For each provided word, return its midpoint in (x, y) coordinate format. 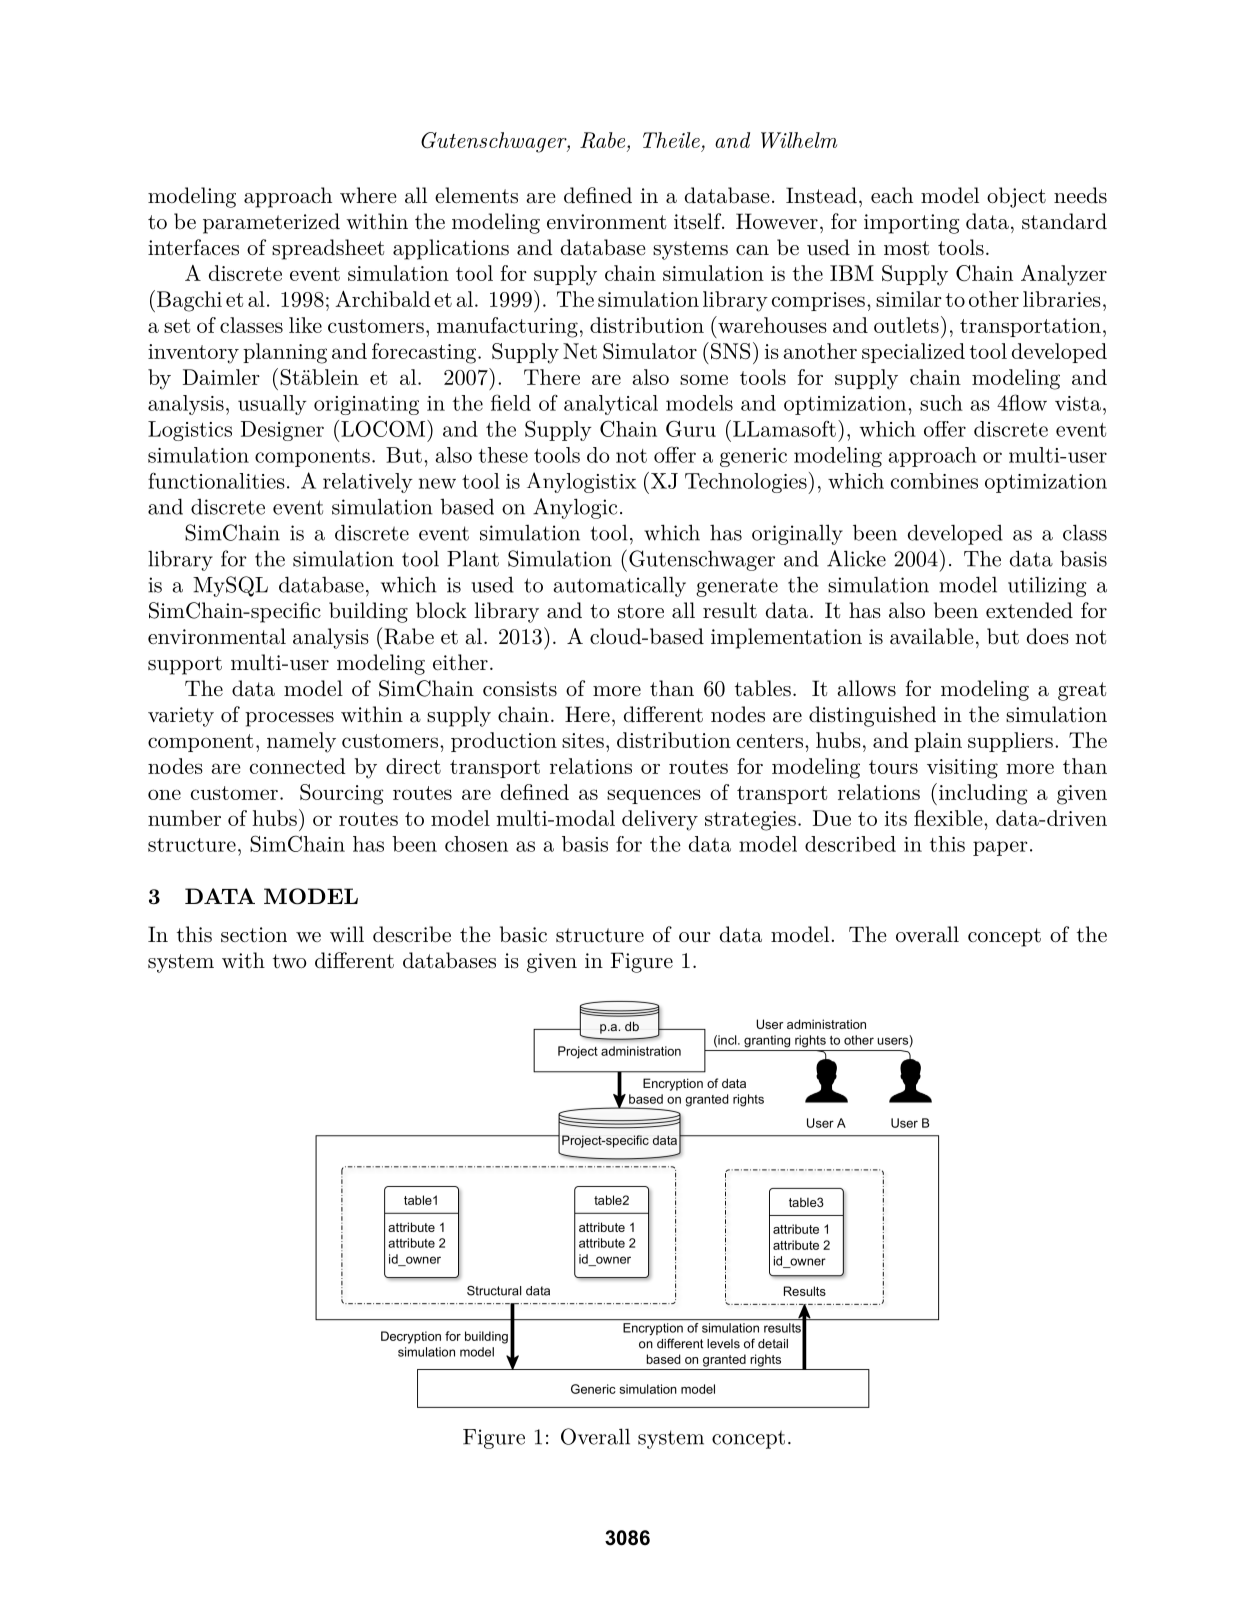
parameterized (271, 223)
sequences (654, 796)
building (368, 612)
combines (934, 481)
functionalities (216, 480)
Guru (691, 428)
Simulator (650, 351)
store (641, 611)
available (931, 636)
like (305, 325)
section (254, 935)
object (1016, 197)
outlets (906, 325)
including (982, 794)
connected (298, 766)
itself (698, 221)
